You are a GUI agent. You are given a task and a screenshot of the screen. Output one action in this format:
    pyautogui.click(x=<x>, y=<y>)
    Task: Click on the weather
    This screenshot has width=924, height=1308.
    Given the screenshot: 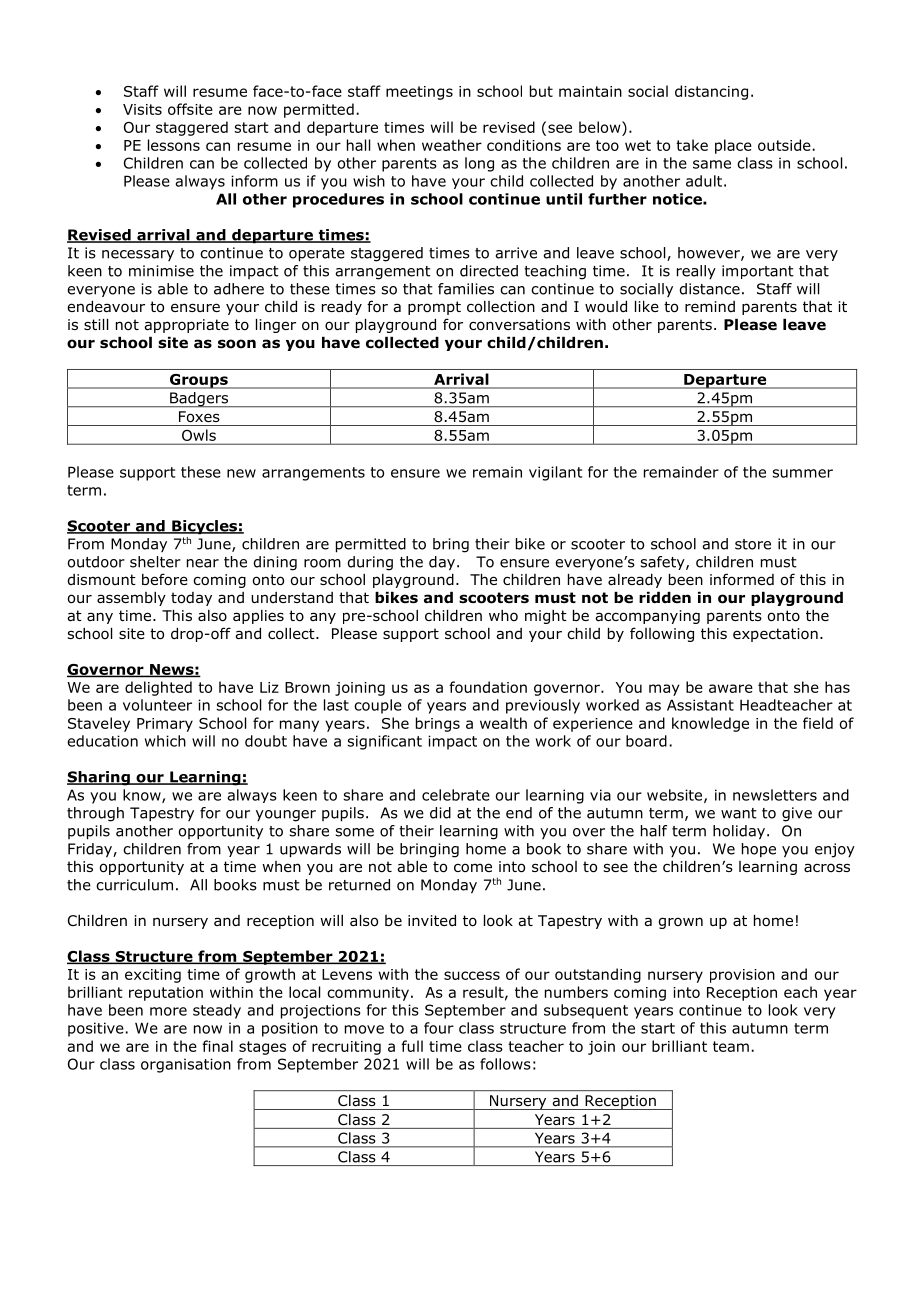 What is the action you would take?
    pyautogui.click(x=452, y=145)
